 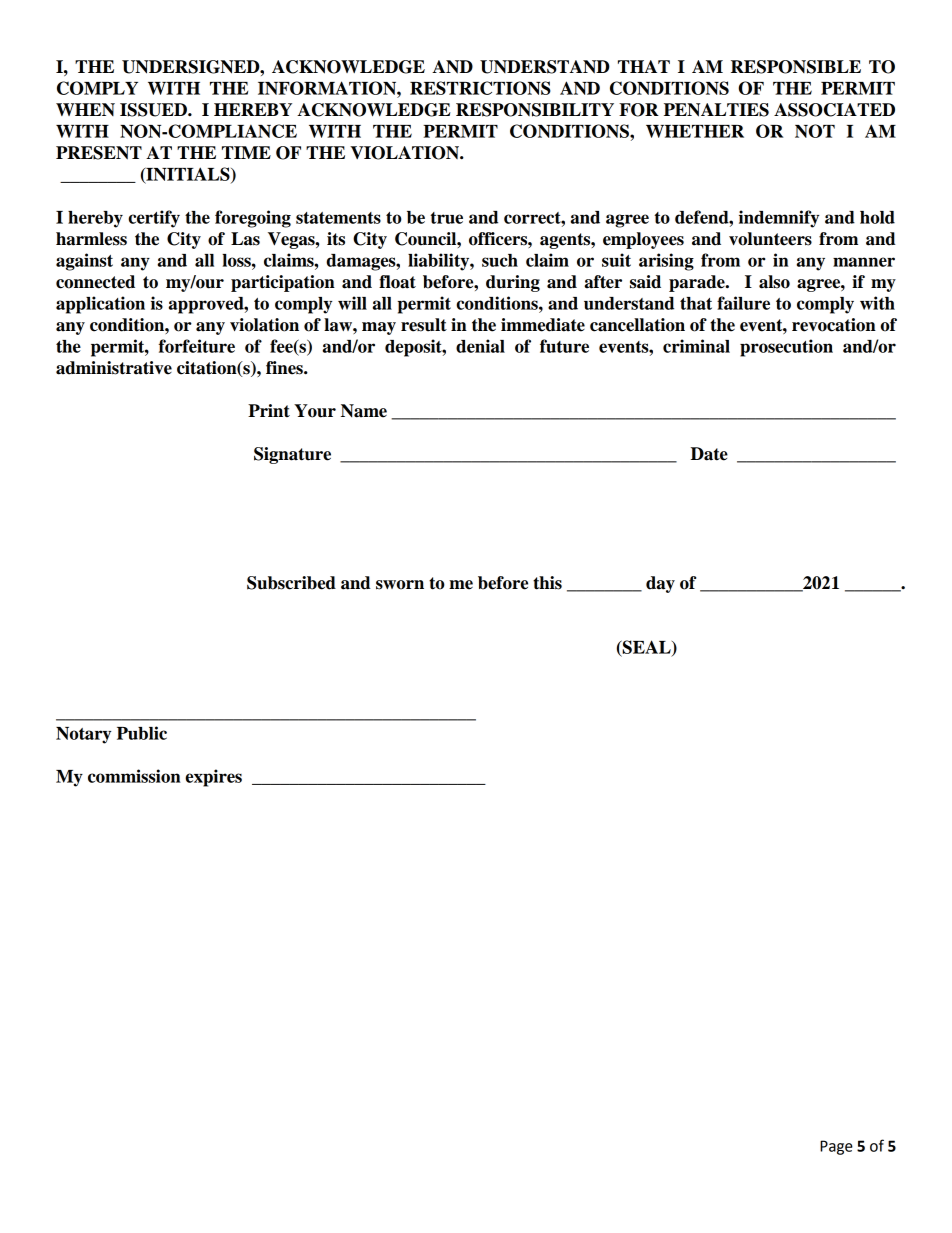 I want to click on denial, so click(x=480, y=346).
